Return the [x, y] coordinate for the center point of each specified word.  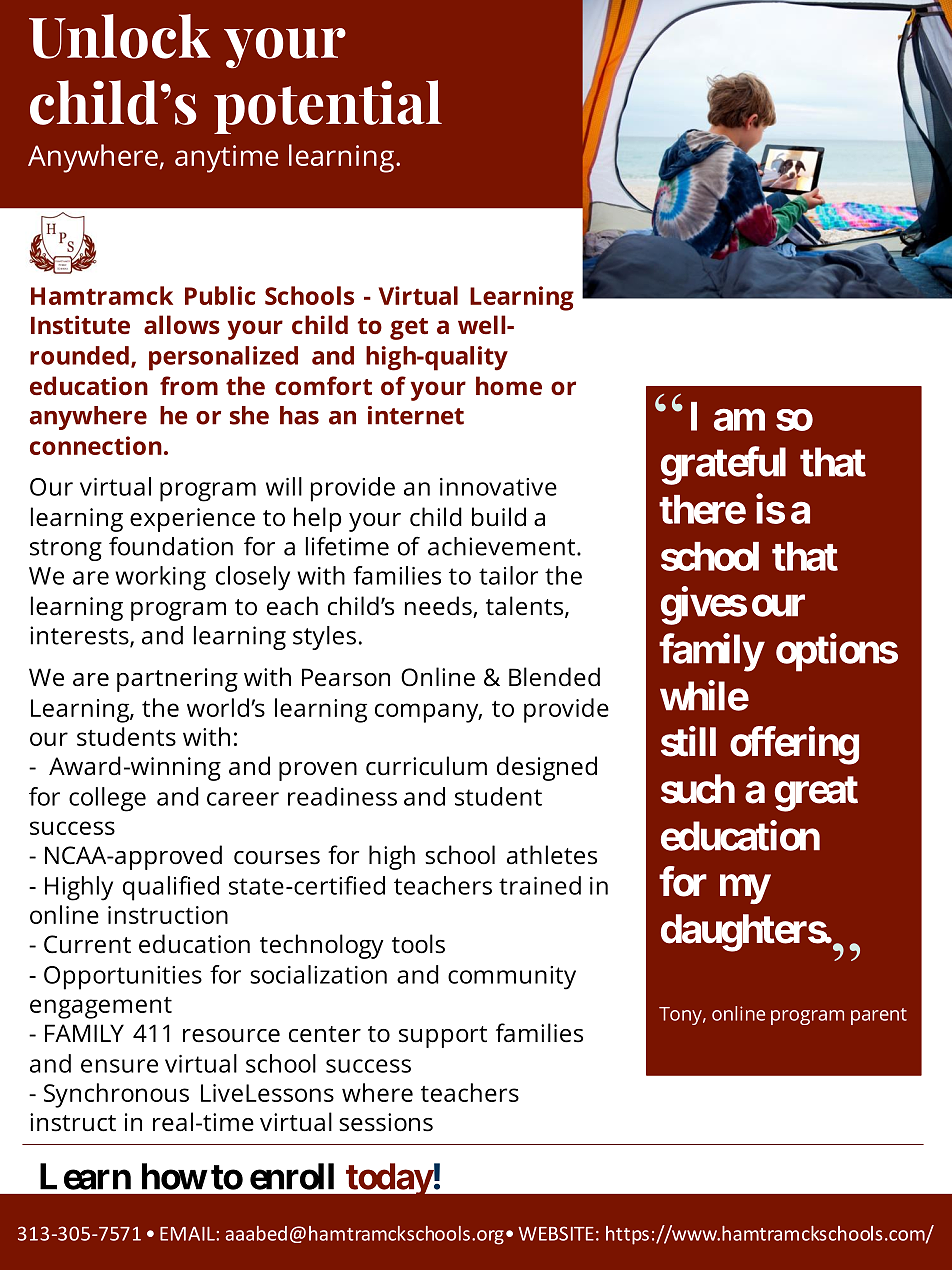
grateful [723, 466]
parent [879, 1016]
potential [328, 107]
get [409, 329]
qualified [171, 888]
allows [182, 324]
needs [439, 607]
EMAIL [188, 1234]
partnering [177, 680]
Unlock [120, 36]
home [509, 385]
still [688, 741]
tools [418, 944]
